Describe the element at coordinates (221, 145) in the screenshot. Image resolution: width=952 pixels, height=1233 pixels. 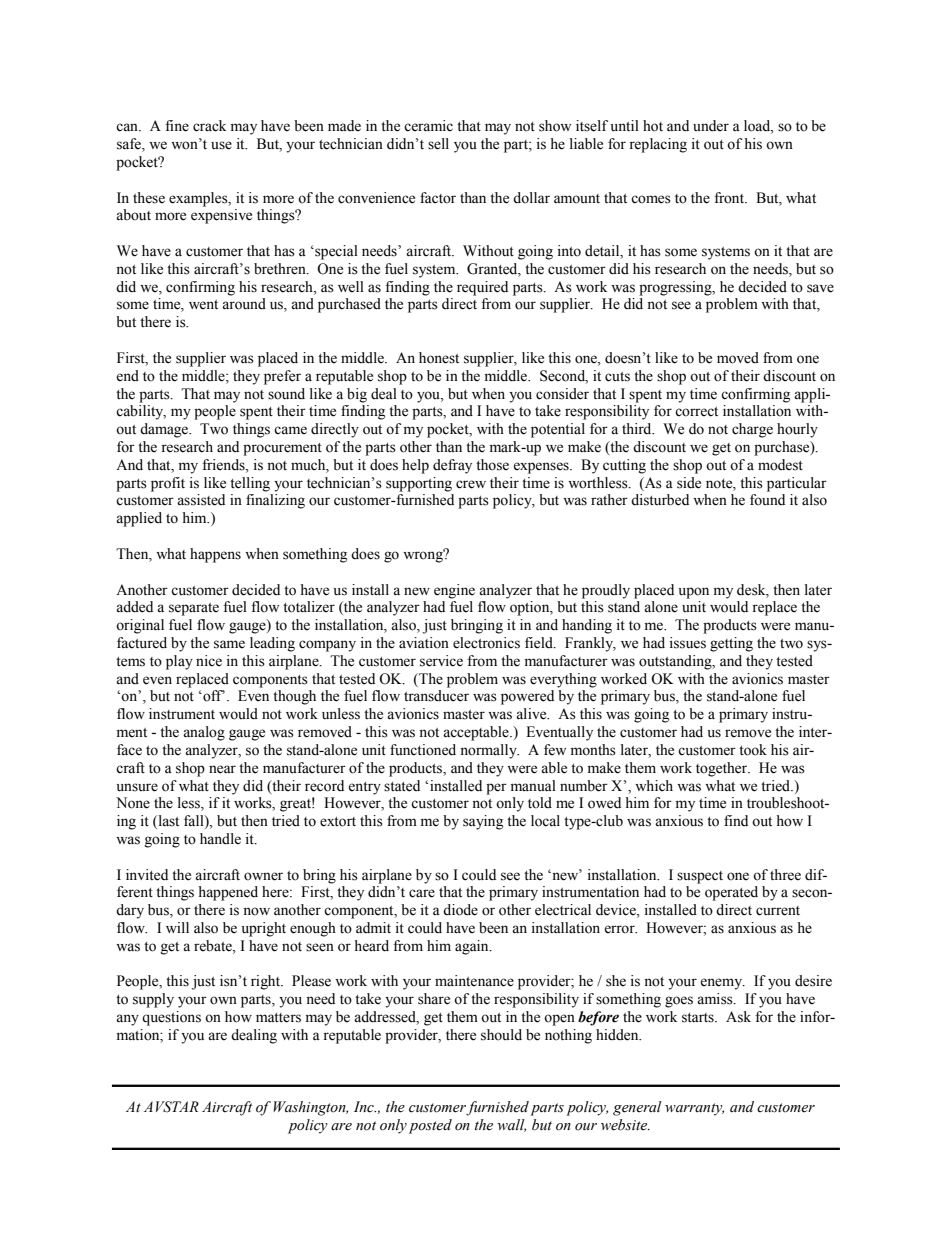
I see `use` at that location.
